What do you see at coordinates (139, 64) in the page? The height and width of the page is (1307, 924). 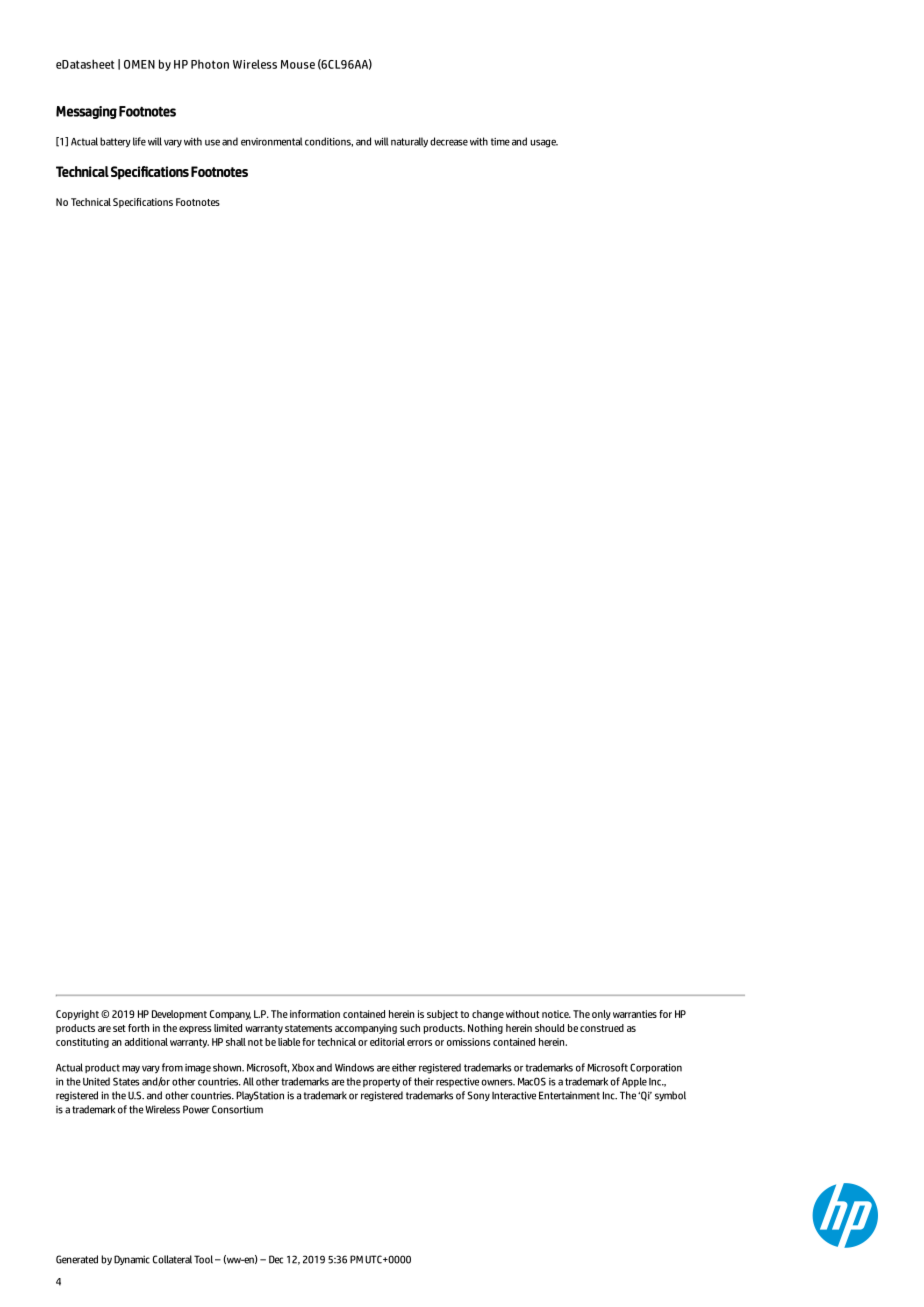 I see `OMEN` at bounding box center [139, 64].
